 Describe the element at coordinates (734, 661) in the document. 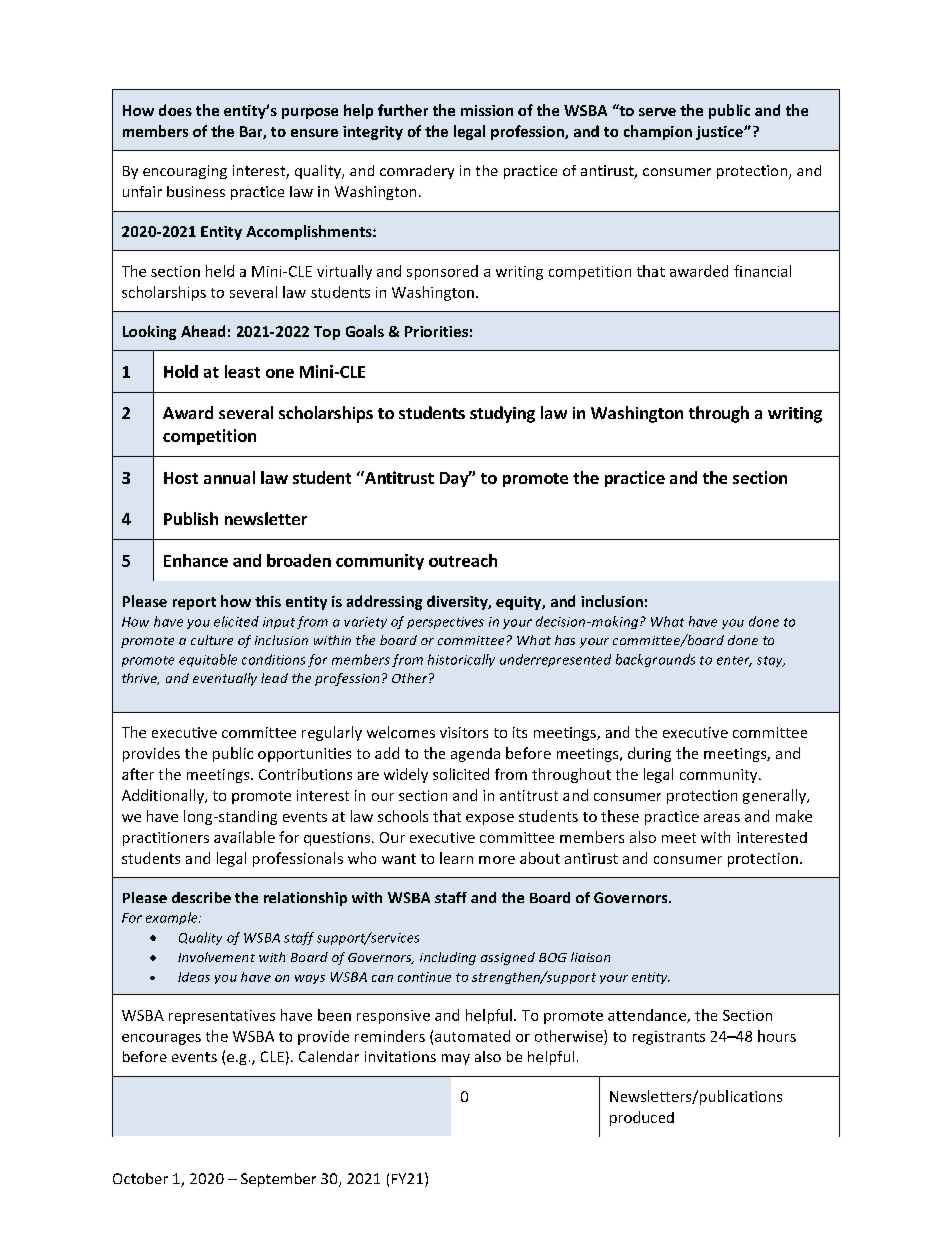

I see `enter` at that location.
